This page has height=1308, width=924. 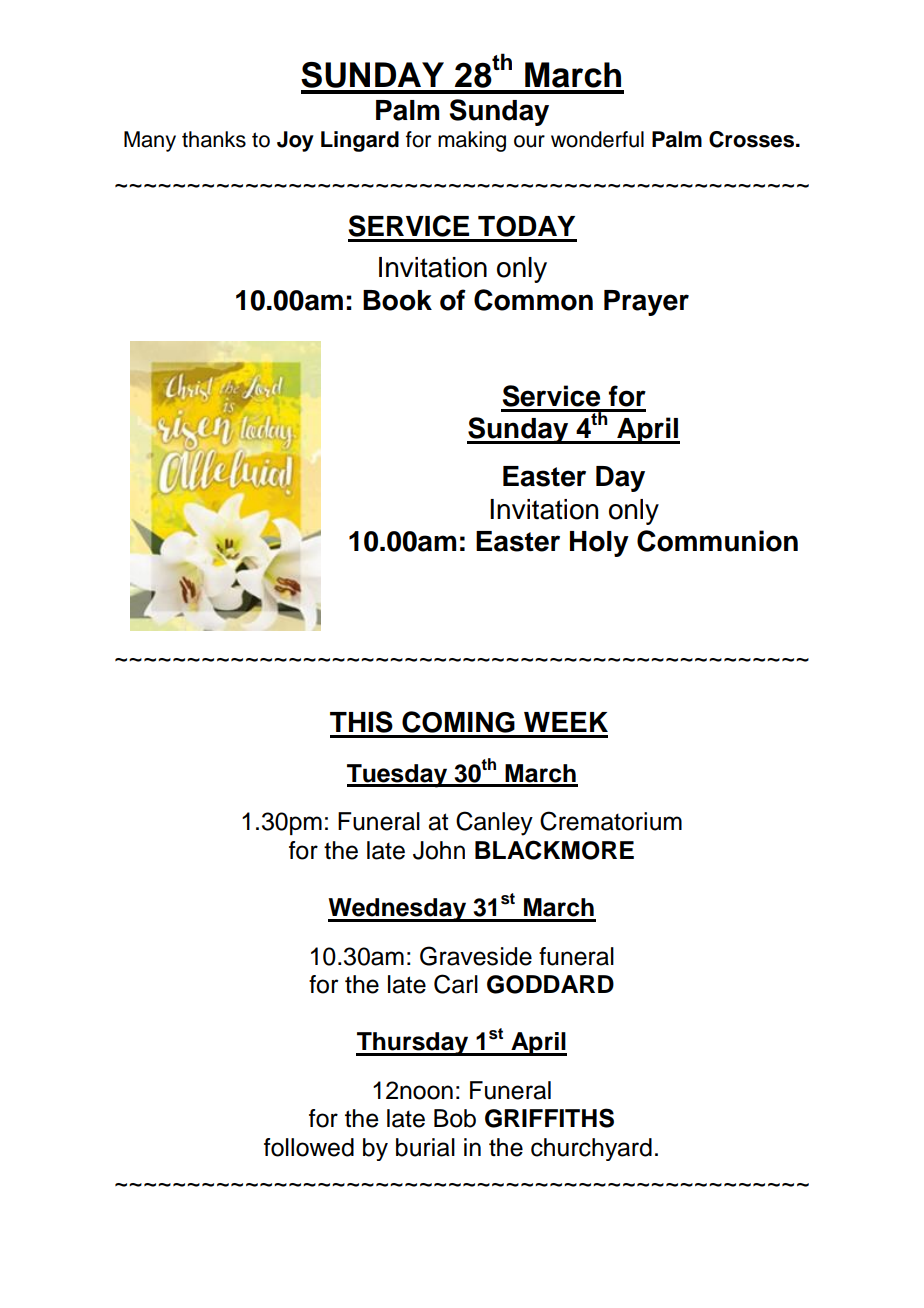 What do you see at coordinates (398, 910) in the page?
I see `Wednesday` at bounding box center [398, 910].
